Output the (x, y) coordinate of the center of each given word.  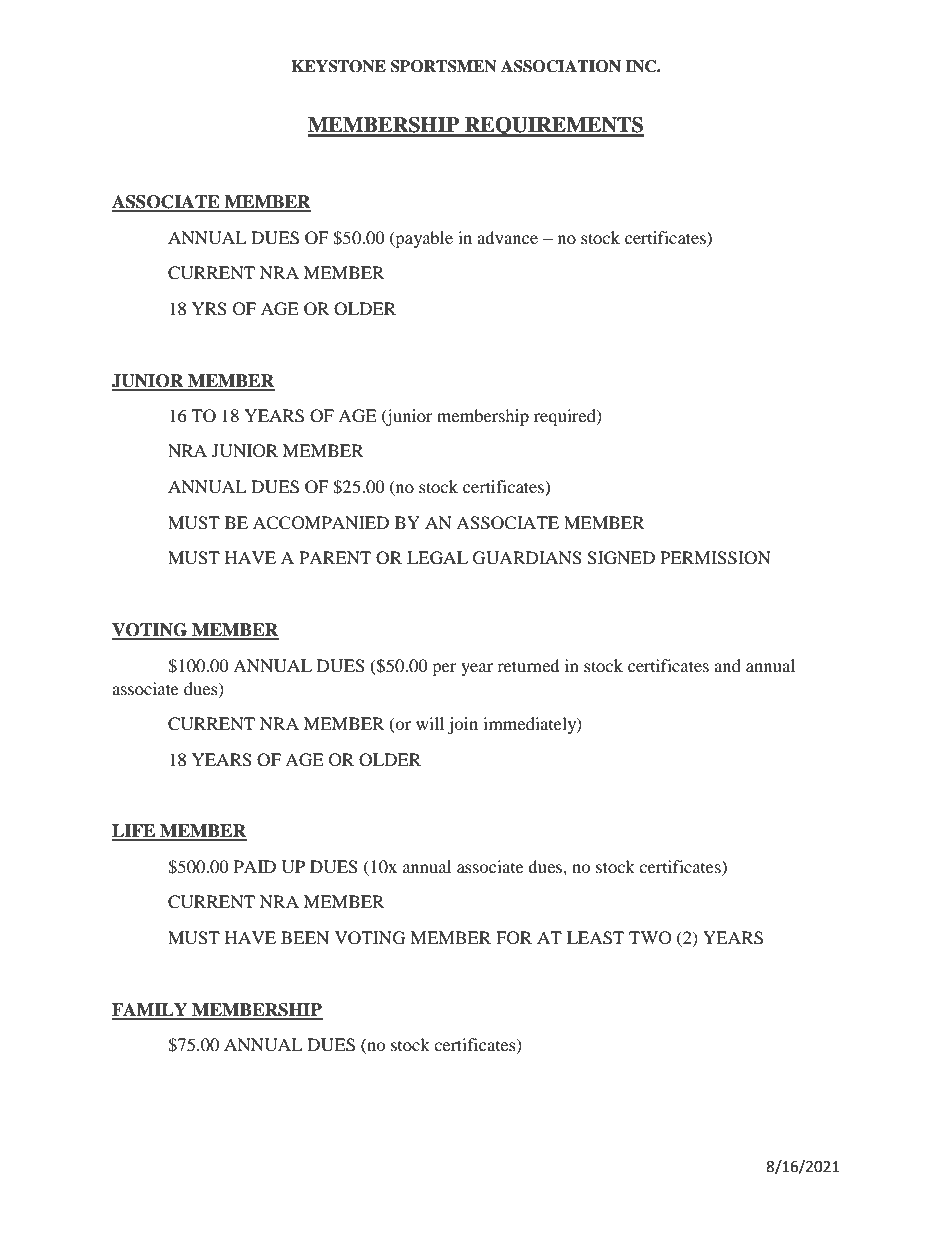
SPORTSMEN (443, 66)
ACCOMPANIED (321, 523)
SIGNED (621, 558)
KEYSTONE (338, 66)
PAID (255, 866)
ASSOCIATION (561, 66)
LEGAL (437, 558)
